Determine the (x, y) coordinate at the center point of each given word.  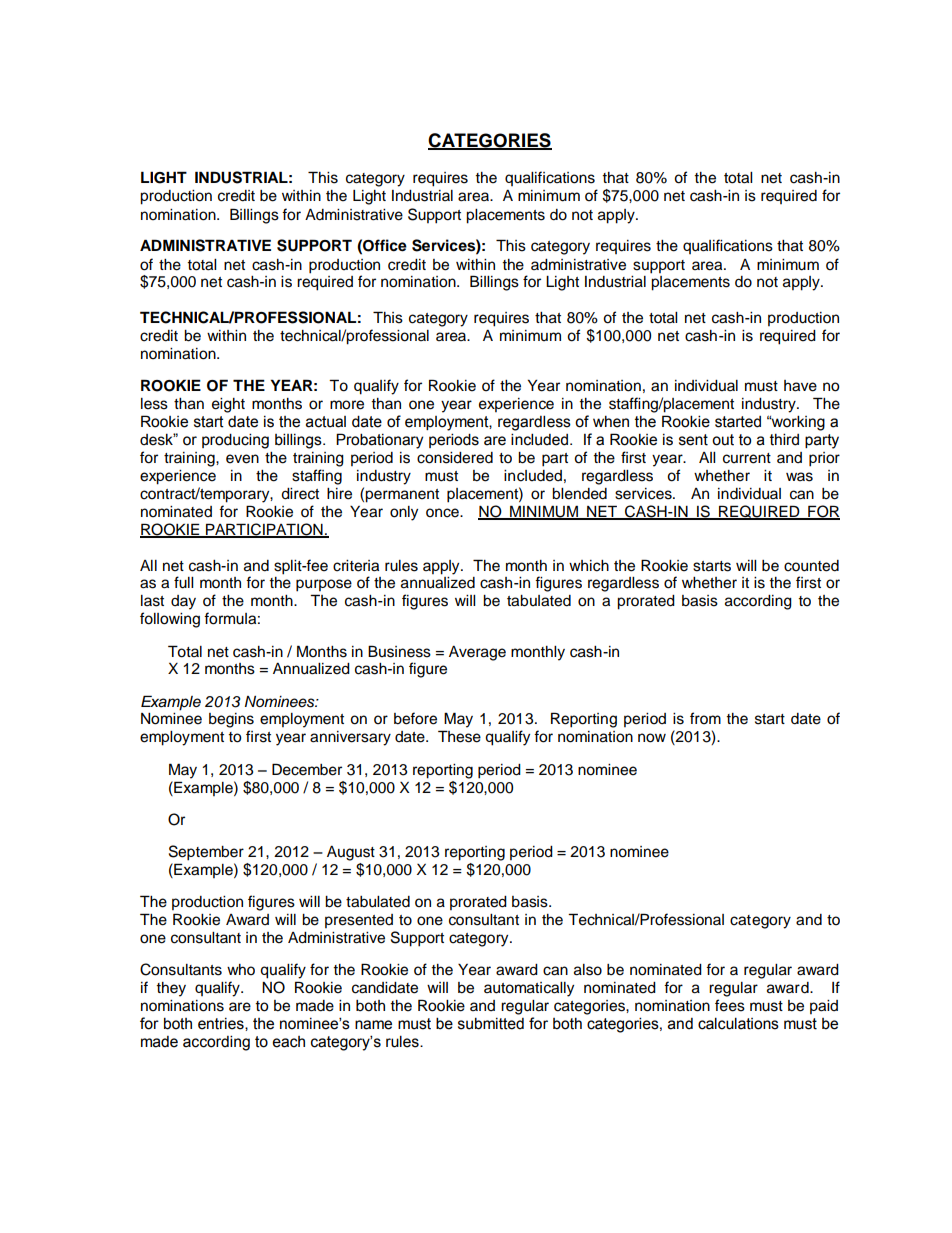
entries (222, 1024)
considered (455, 458)
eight (228, 405)
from (705, 718)
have (800, 386)
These (459, 736)
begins (231, 720)
